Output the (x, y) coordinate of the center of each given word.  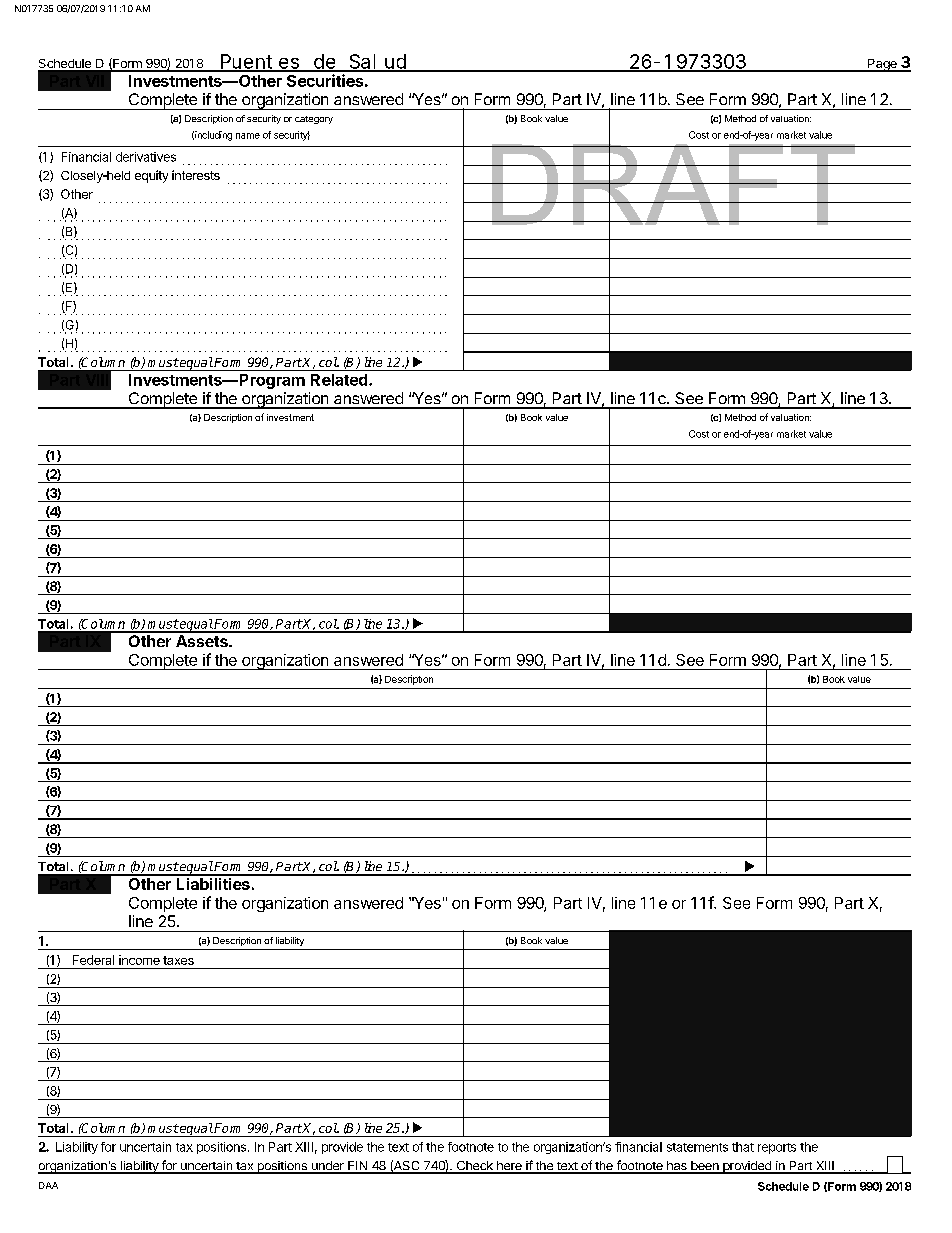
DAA (48, 1185)
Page (882, 65)
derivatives (146, 157)
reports (777, 1148)
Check (474, 1167)
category (314, 120)
